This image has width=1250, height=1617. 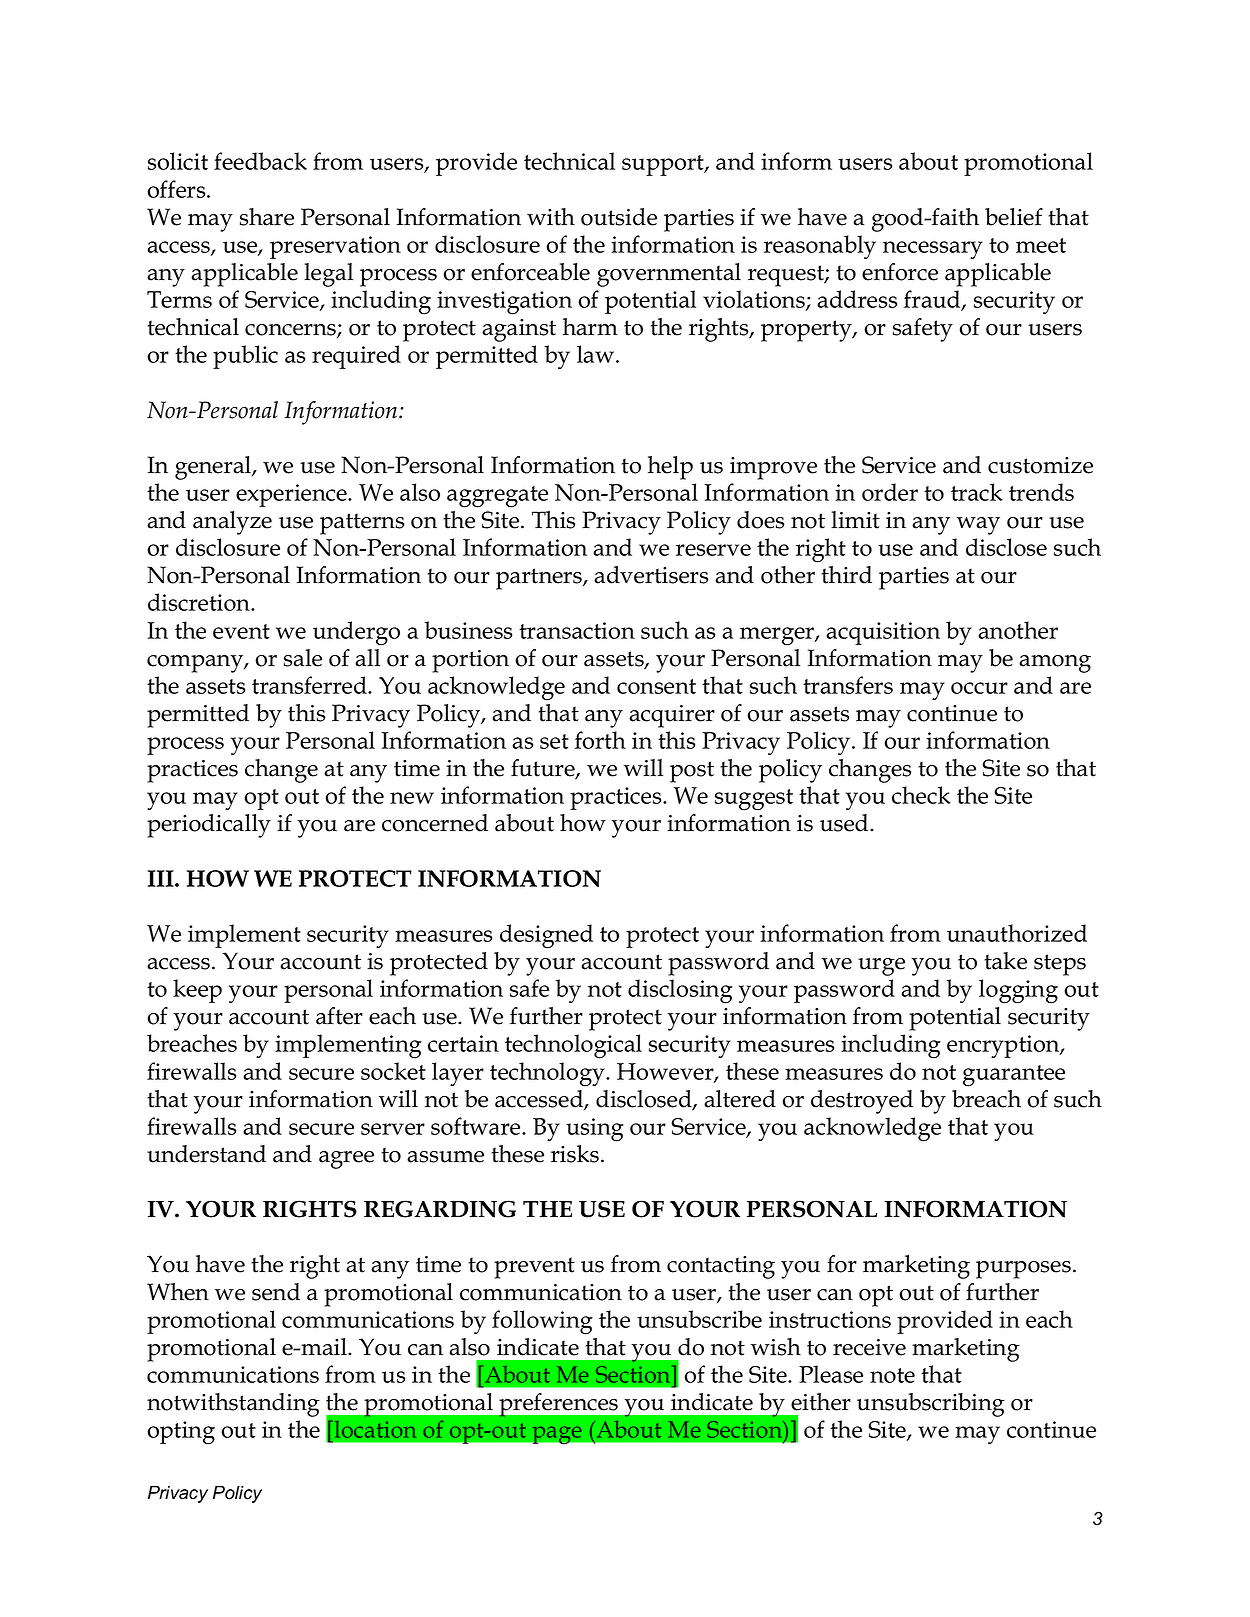 I want to click on location, so click(x=375, y=1429).
